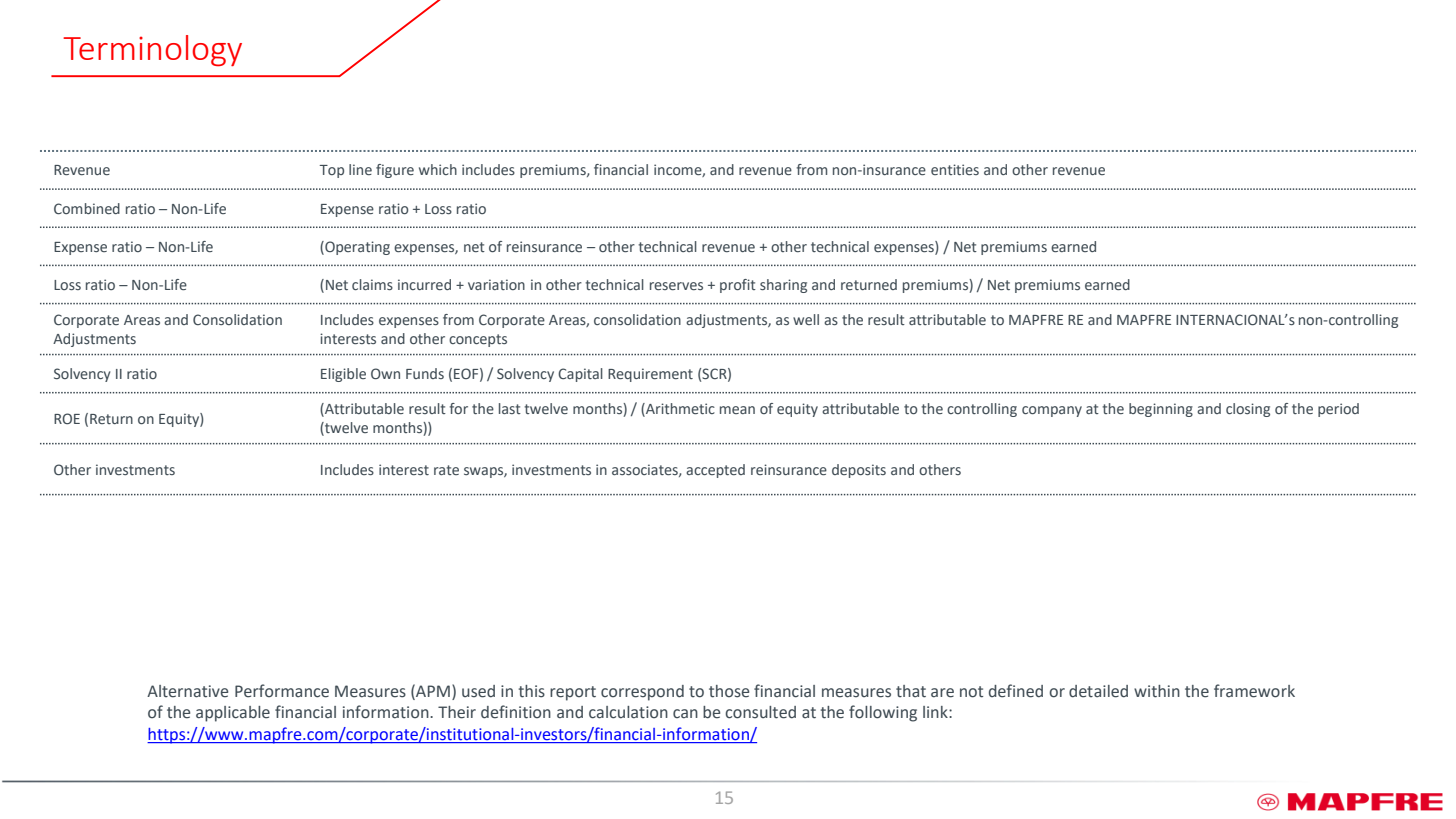 This document has height=819, width=1456. What do you see at coordinates (729, 691) in the document?
I see `those` at bounding box center [729, 691].
